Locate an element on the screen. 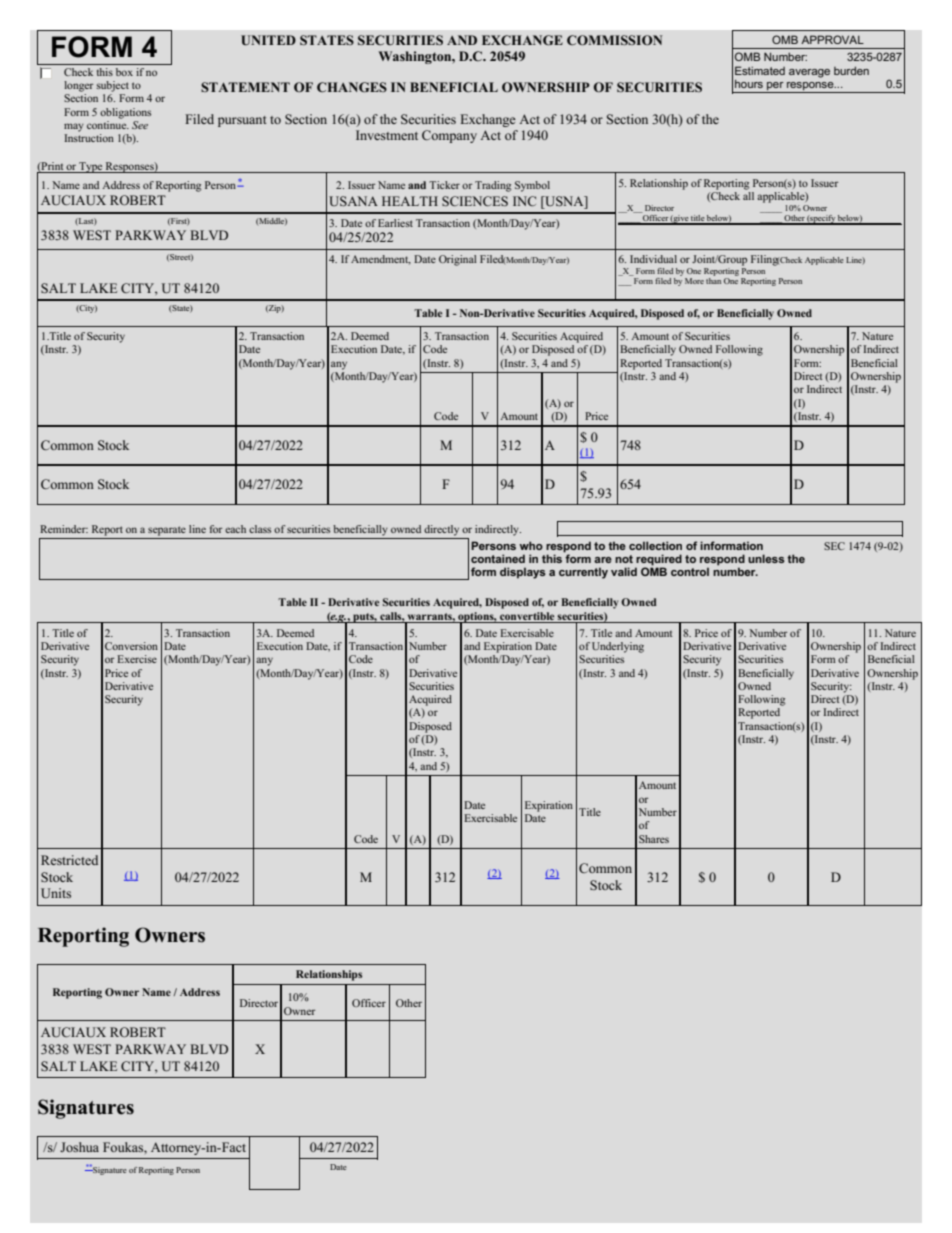 The height and width of the screenshot is (1233, 952). Underlying is located at coordinates (618, 647).
